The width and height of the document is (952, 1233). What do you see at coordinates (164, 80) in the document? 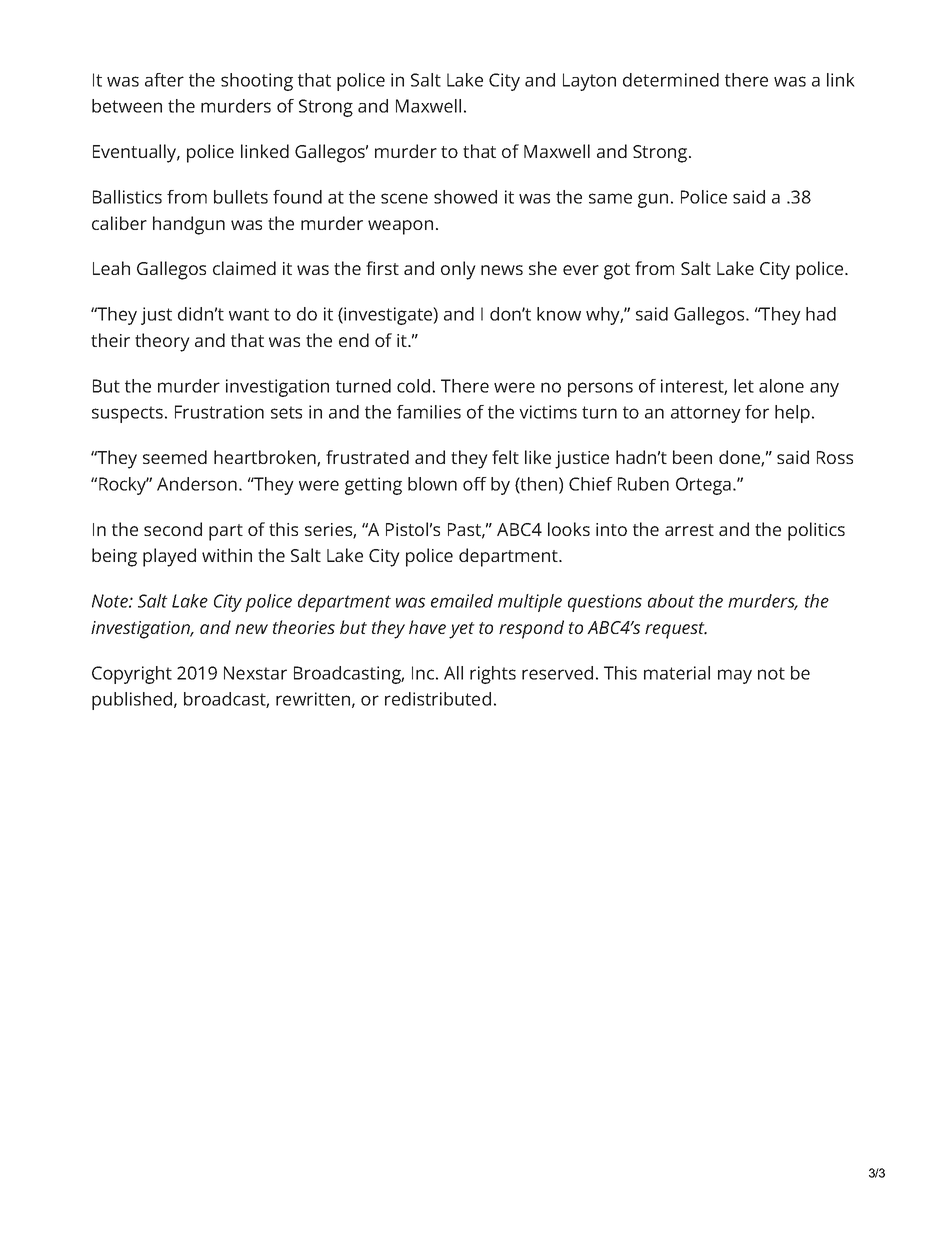
I see `after` at bounding box center [164, 80].
